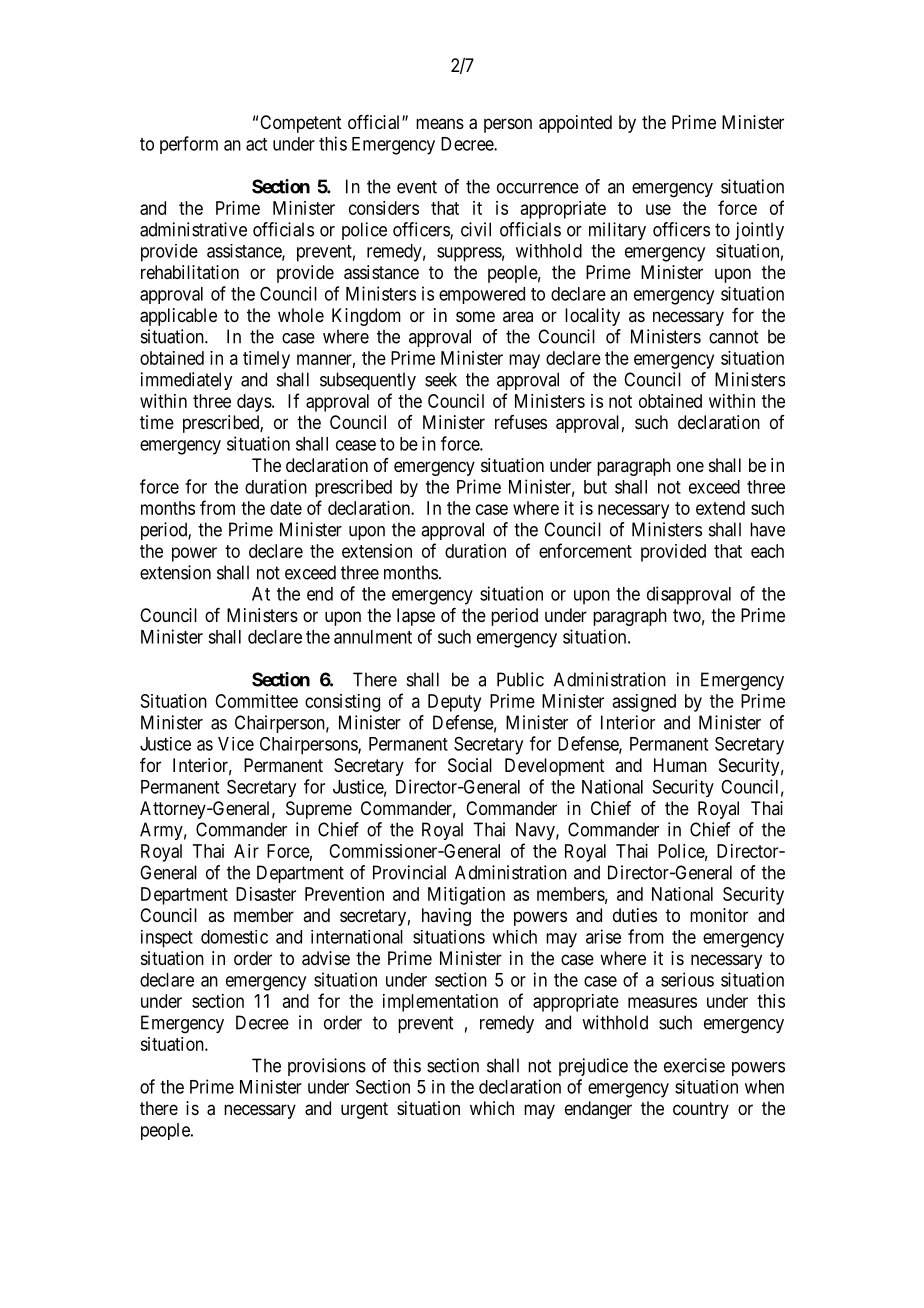 This screenshot has width=924, height=1308. I want to click on cannot, so click(733, 337).
